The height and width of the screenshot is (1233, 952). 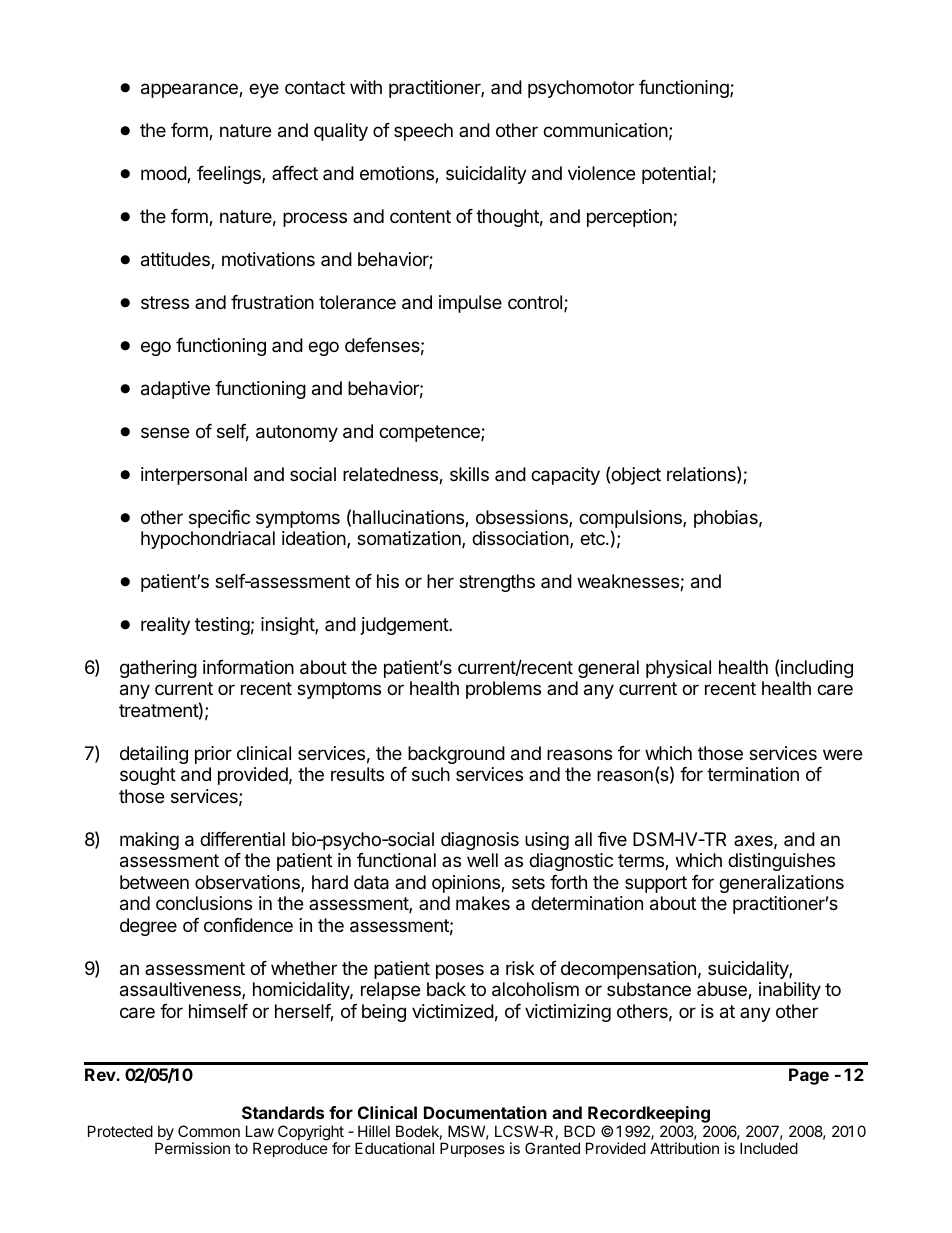 What do you see at coordinates (213, 755) in the screenshot?
I see `prior` at bounding box center [213, 755].
